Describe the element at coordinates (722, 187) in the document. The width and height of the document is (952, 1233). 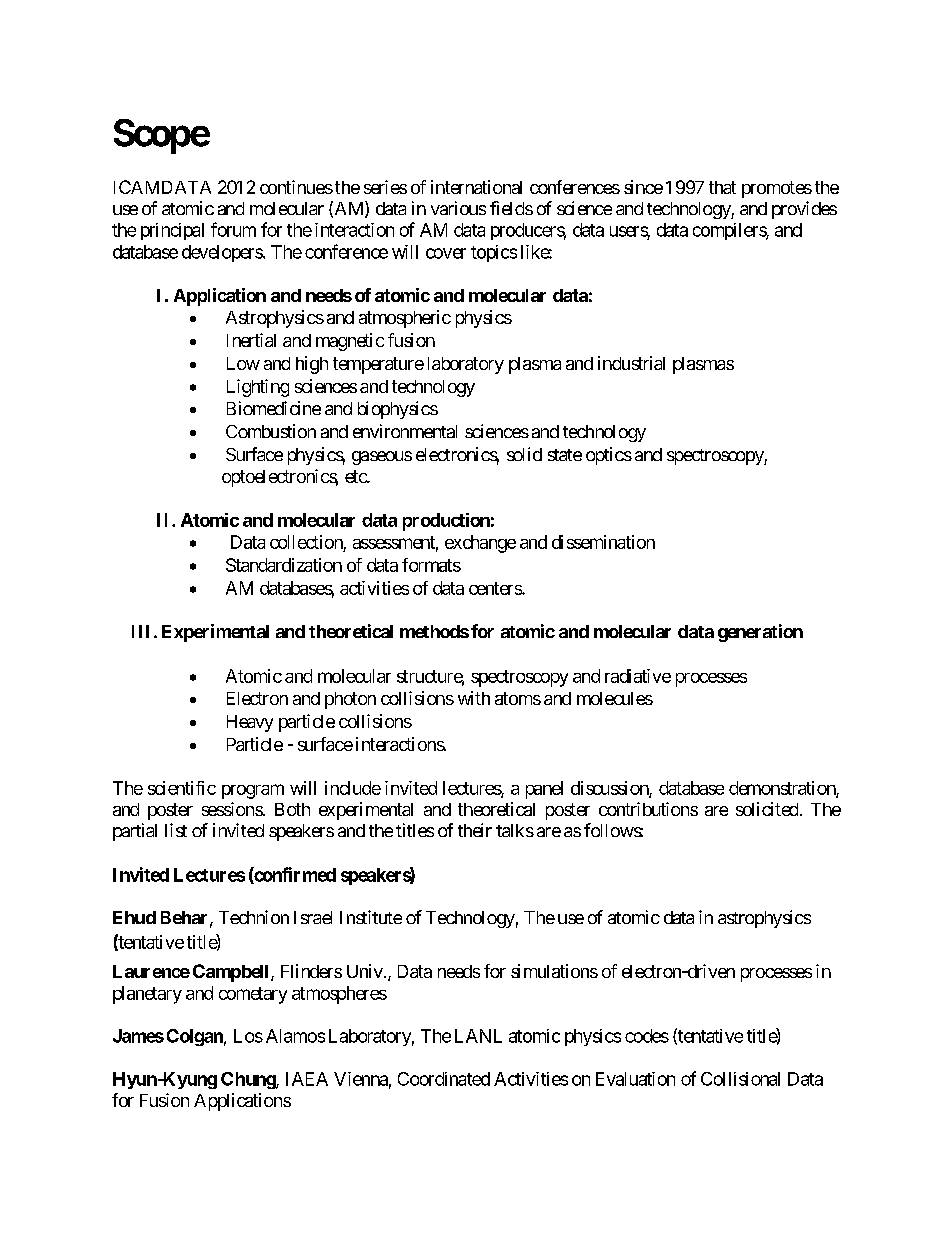
I see `that` at that location.
